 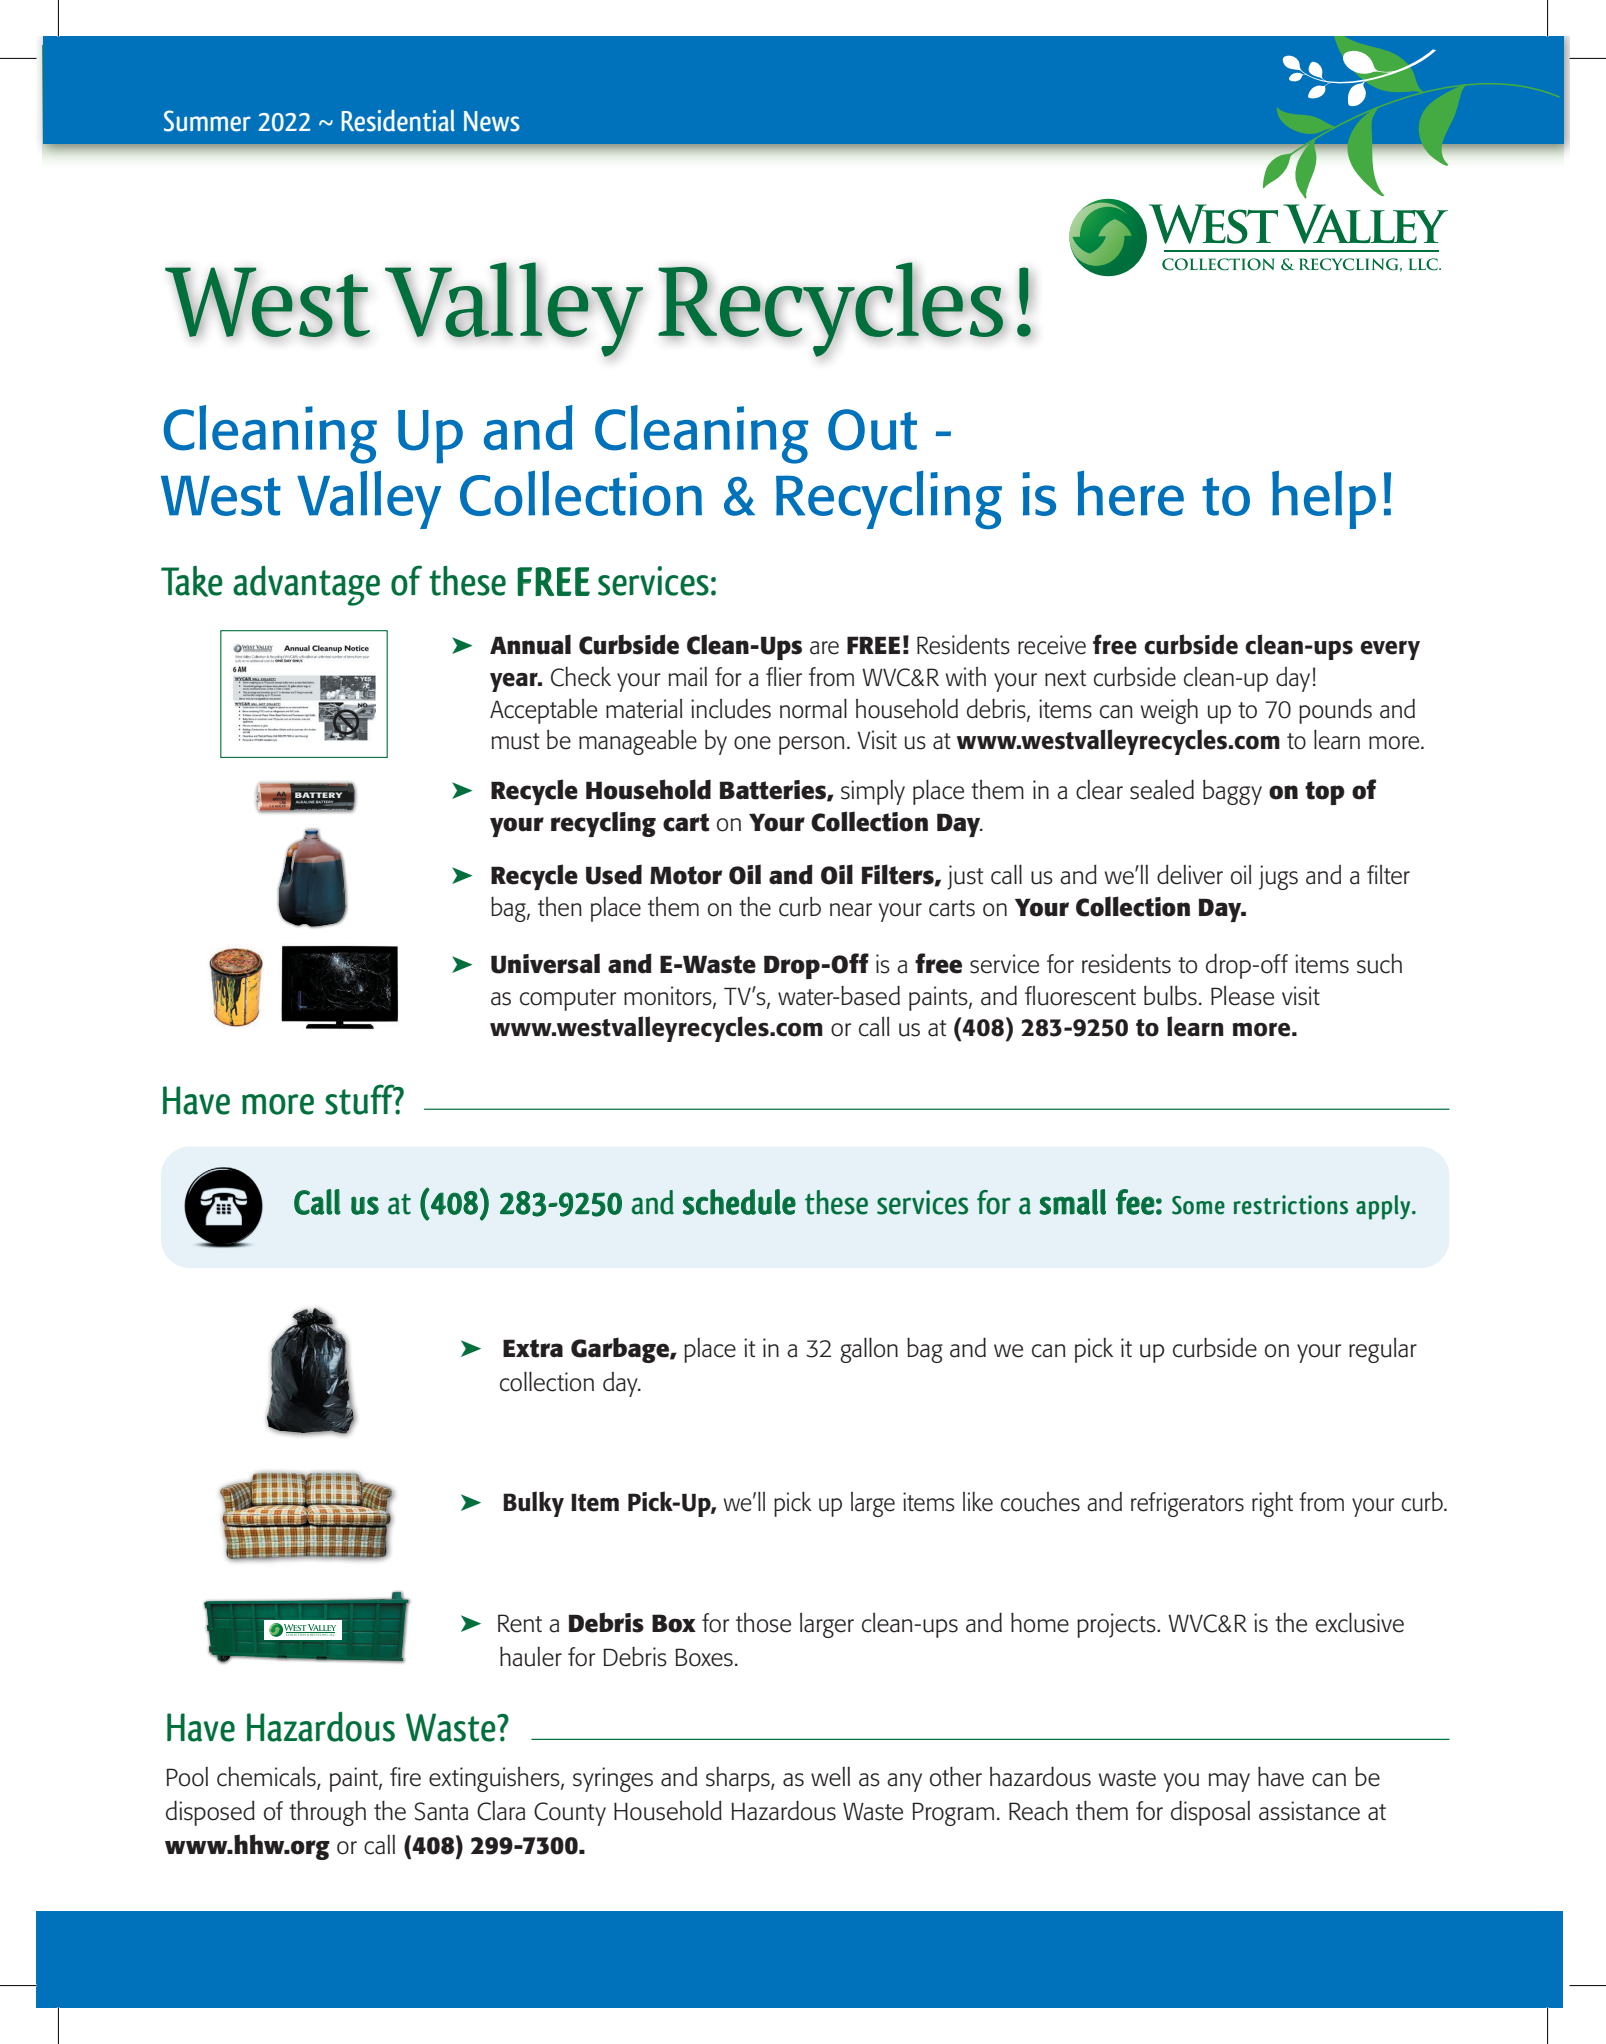 I want to click on may, so click(x=1229, y=1782).
